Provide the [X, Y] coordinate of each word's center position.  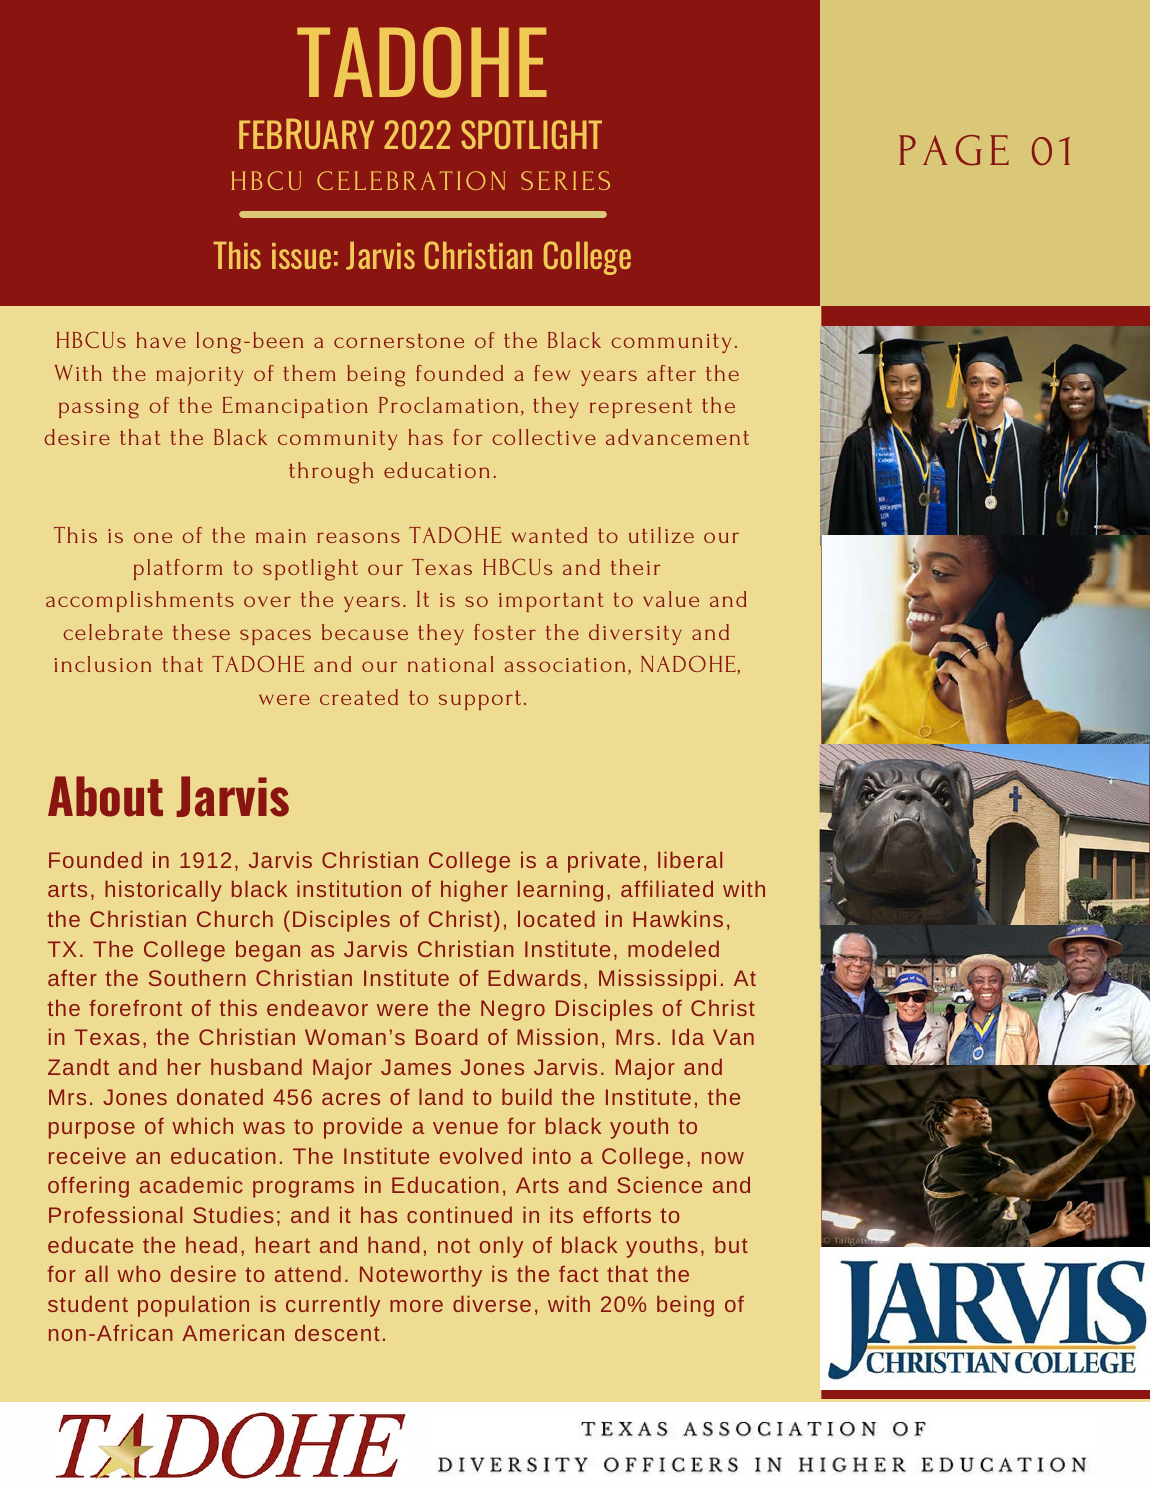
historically [163, 891]
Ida [688, 1036]
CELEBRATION [411, 180]
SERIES [565, 180]
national [450, 664]
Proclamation [448, 405]
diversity [635, 634]
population [193, 1306]
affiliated [667, 888]
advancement [677, 437]
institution [349, 888]
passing [99, 409]
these [201, 632]
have [161, 340]
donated [220, 1096]
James [416, 1067]
